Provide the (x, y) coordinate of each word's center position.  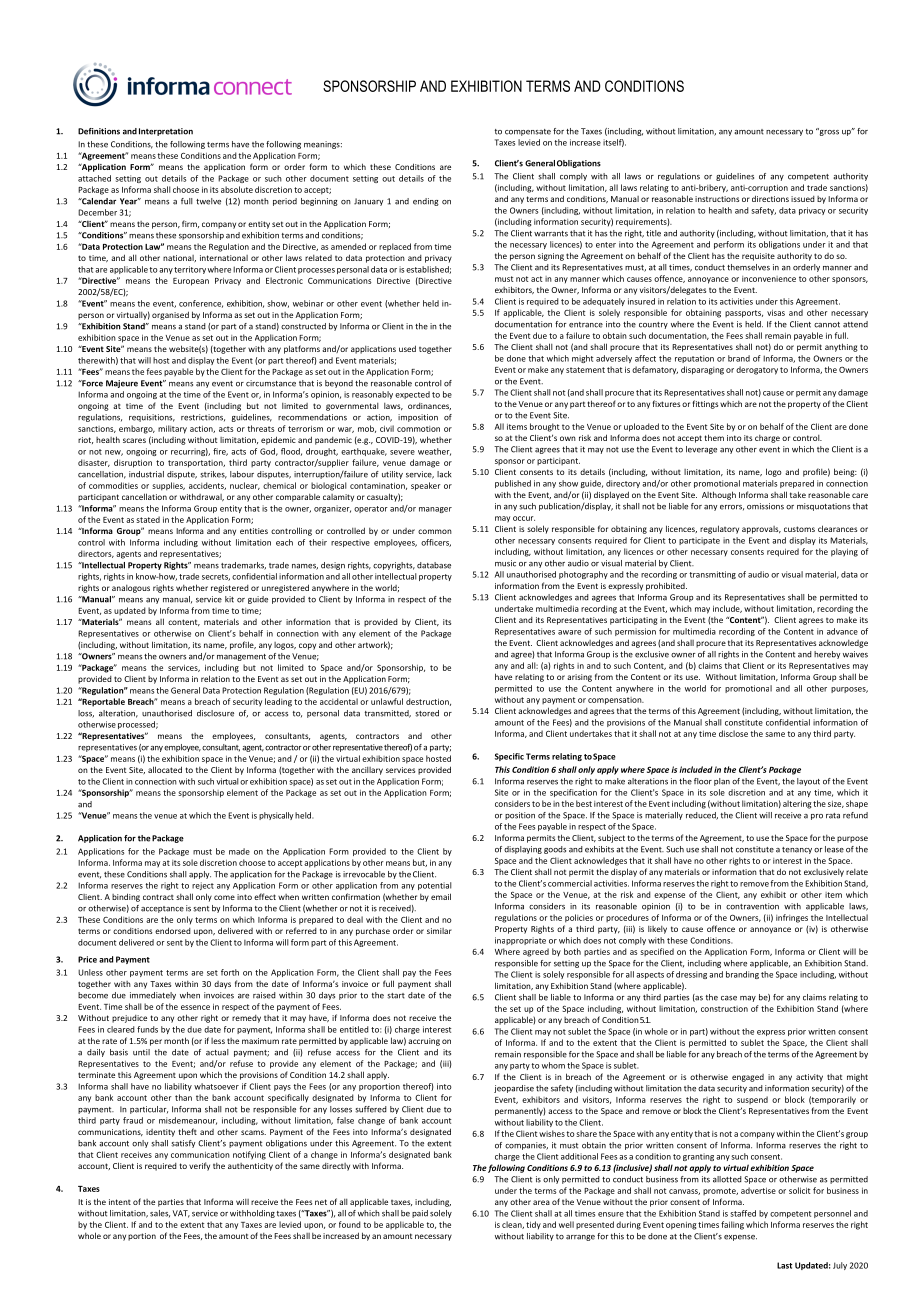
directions (770, 198)
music (505, 563)
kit (229, 599)
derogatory (757, 370)
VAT (181, 1214)
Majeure (122, 384)
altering (797, 804)
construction (724, 1009)
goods (555, 850)
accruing (424, 1042)
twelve (208, 201)
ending (426, 202)
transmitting (712, 575)
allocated (165, 769)
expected (412, 395)
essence (195, 1007)
